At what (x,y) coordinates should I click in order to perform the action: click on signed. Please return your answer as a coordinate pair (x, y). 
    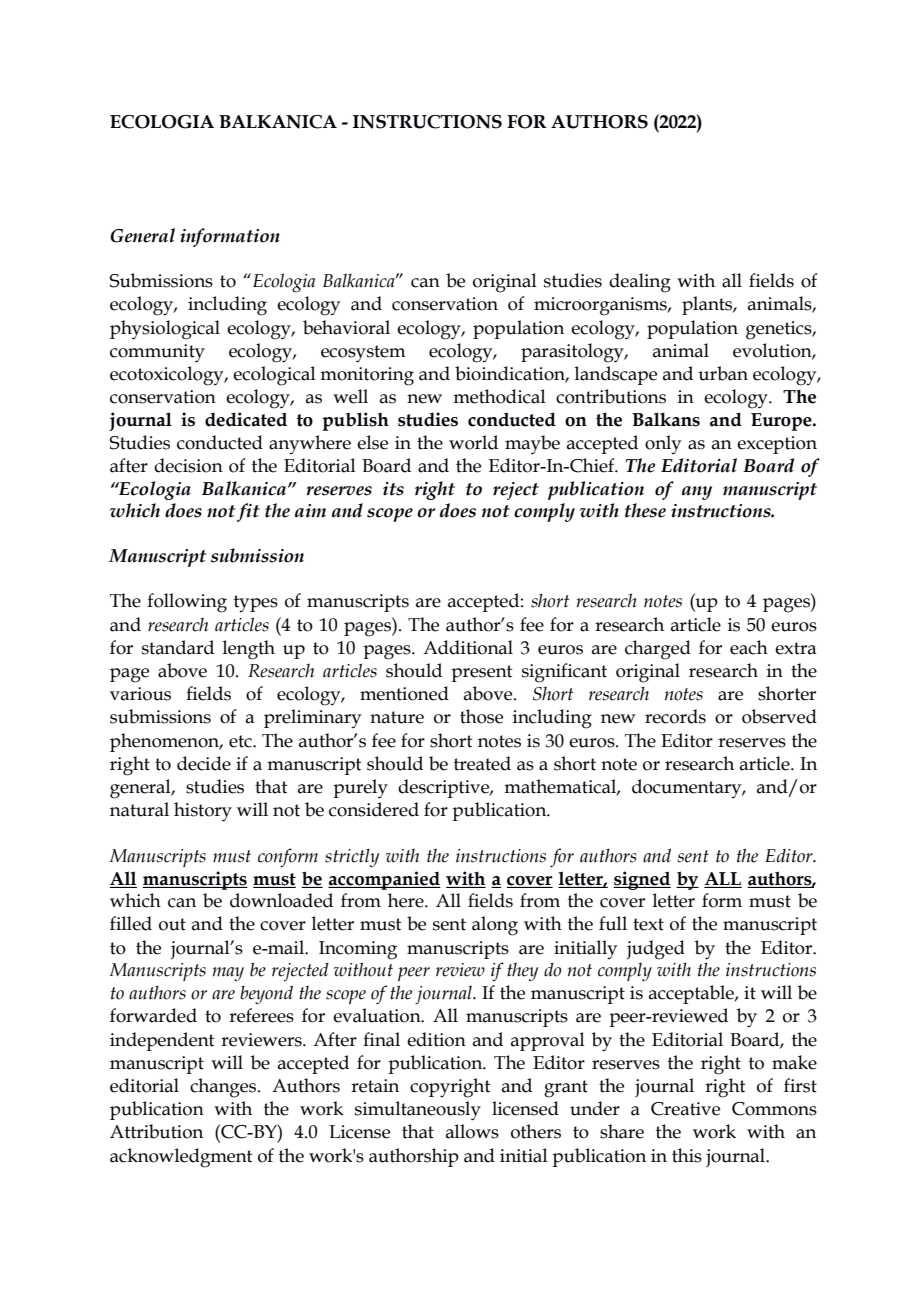
    Looking at the image, I should click on (642, 880).
